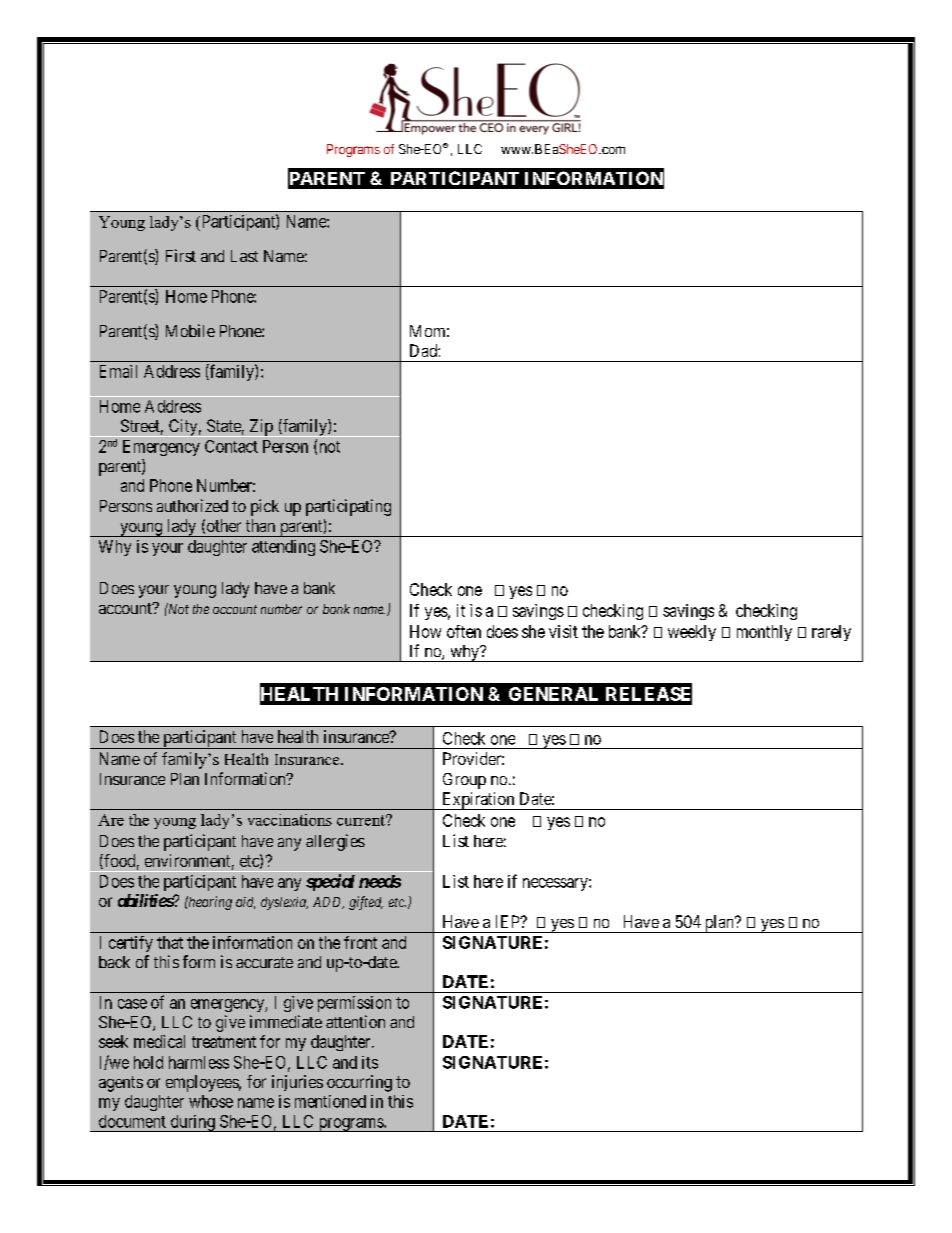 This screenshot has width=952, height=1233. Describe the element at coordinates (692, 633) in the screenshot. I see `weekly` at that location.
